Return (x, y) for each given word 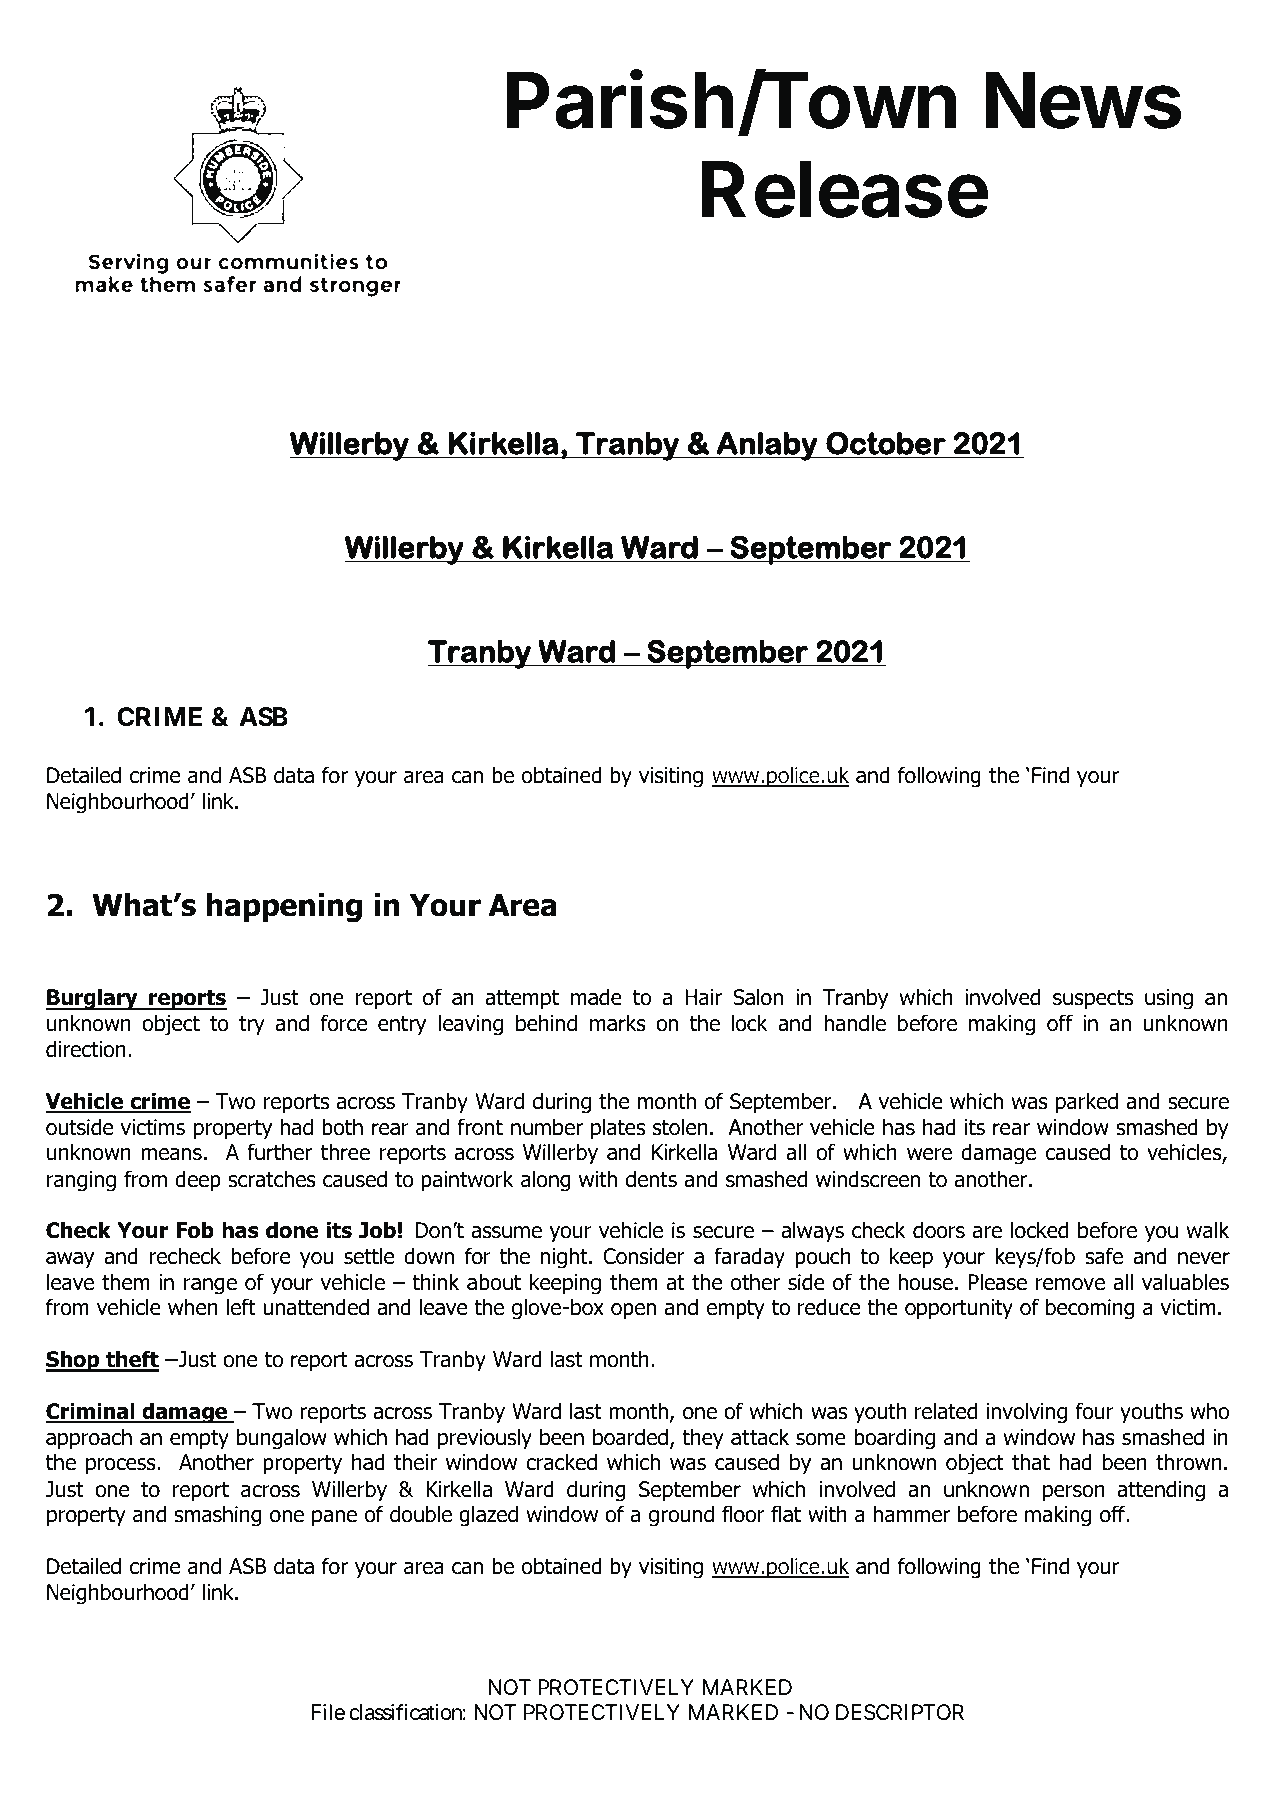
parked (1087, 1103)
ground (681, 1516)
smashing (217, 1516)
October (886, 443)
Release (845, 189)
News (1084, 100)
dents (651, 1179)
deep (198, 1181)
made (596, 997)
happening (284, 907)
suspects (1093, 1000)
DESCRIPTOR (900, 1712)
